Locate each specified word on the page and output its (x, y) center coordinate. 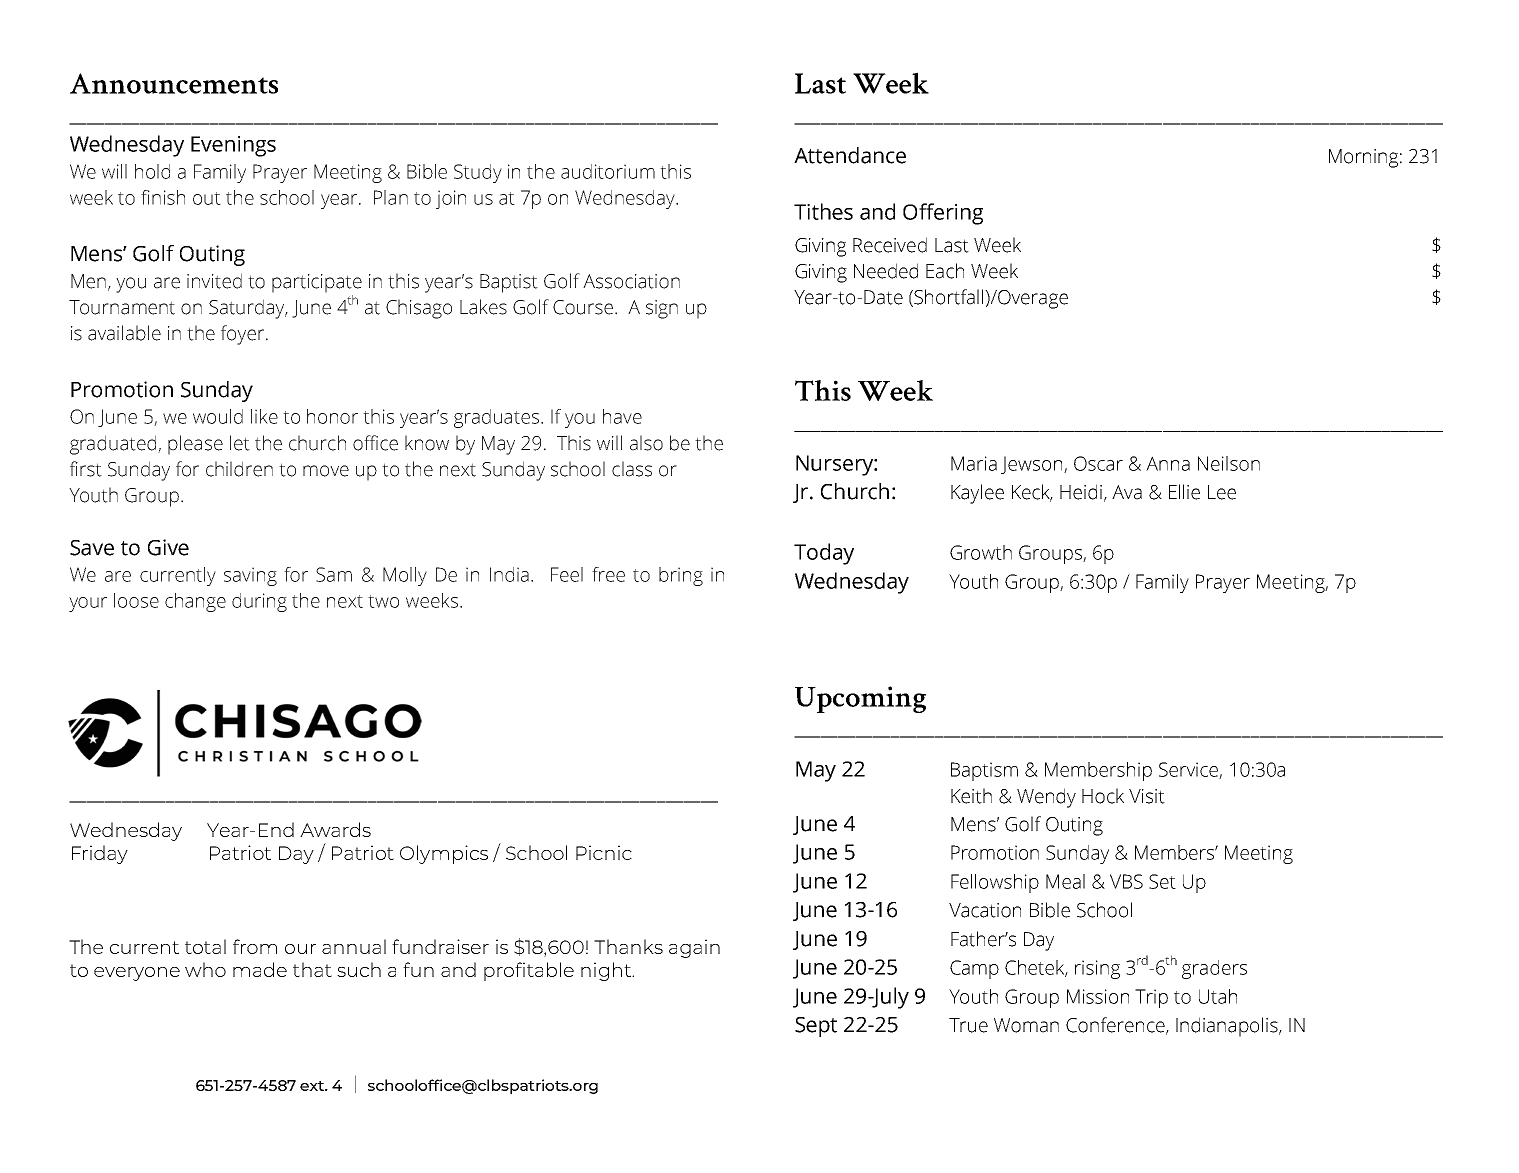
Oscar (1098, 463)
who (205, 969)
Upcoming (860, 699)
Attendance (850, 155)
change (195, 602)
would (218, 416)
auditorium (608, 171)
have (622, 416)
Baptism (984, 771)
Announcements (174, 83)
